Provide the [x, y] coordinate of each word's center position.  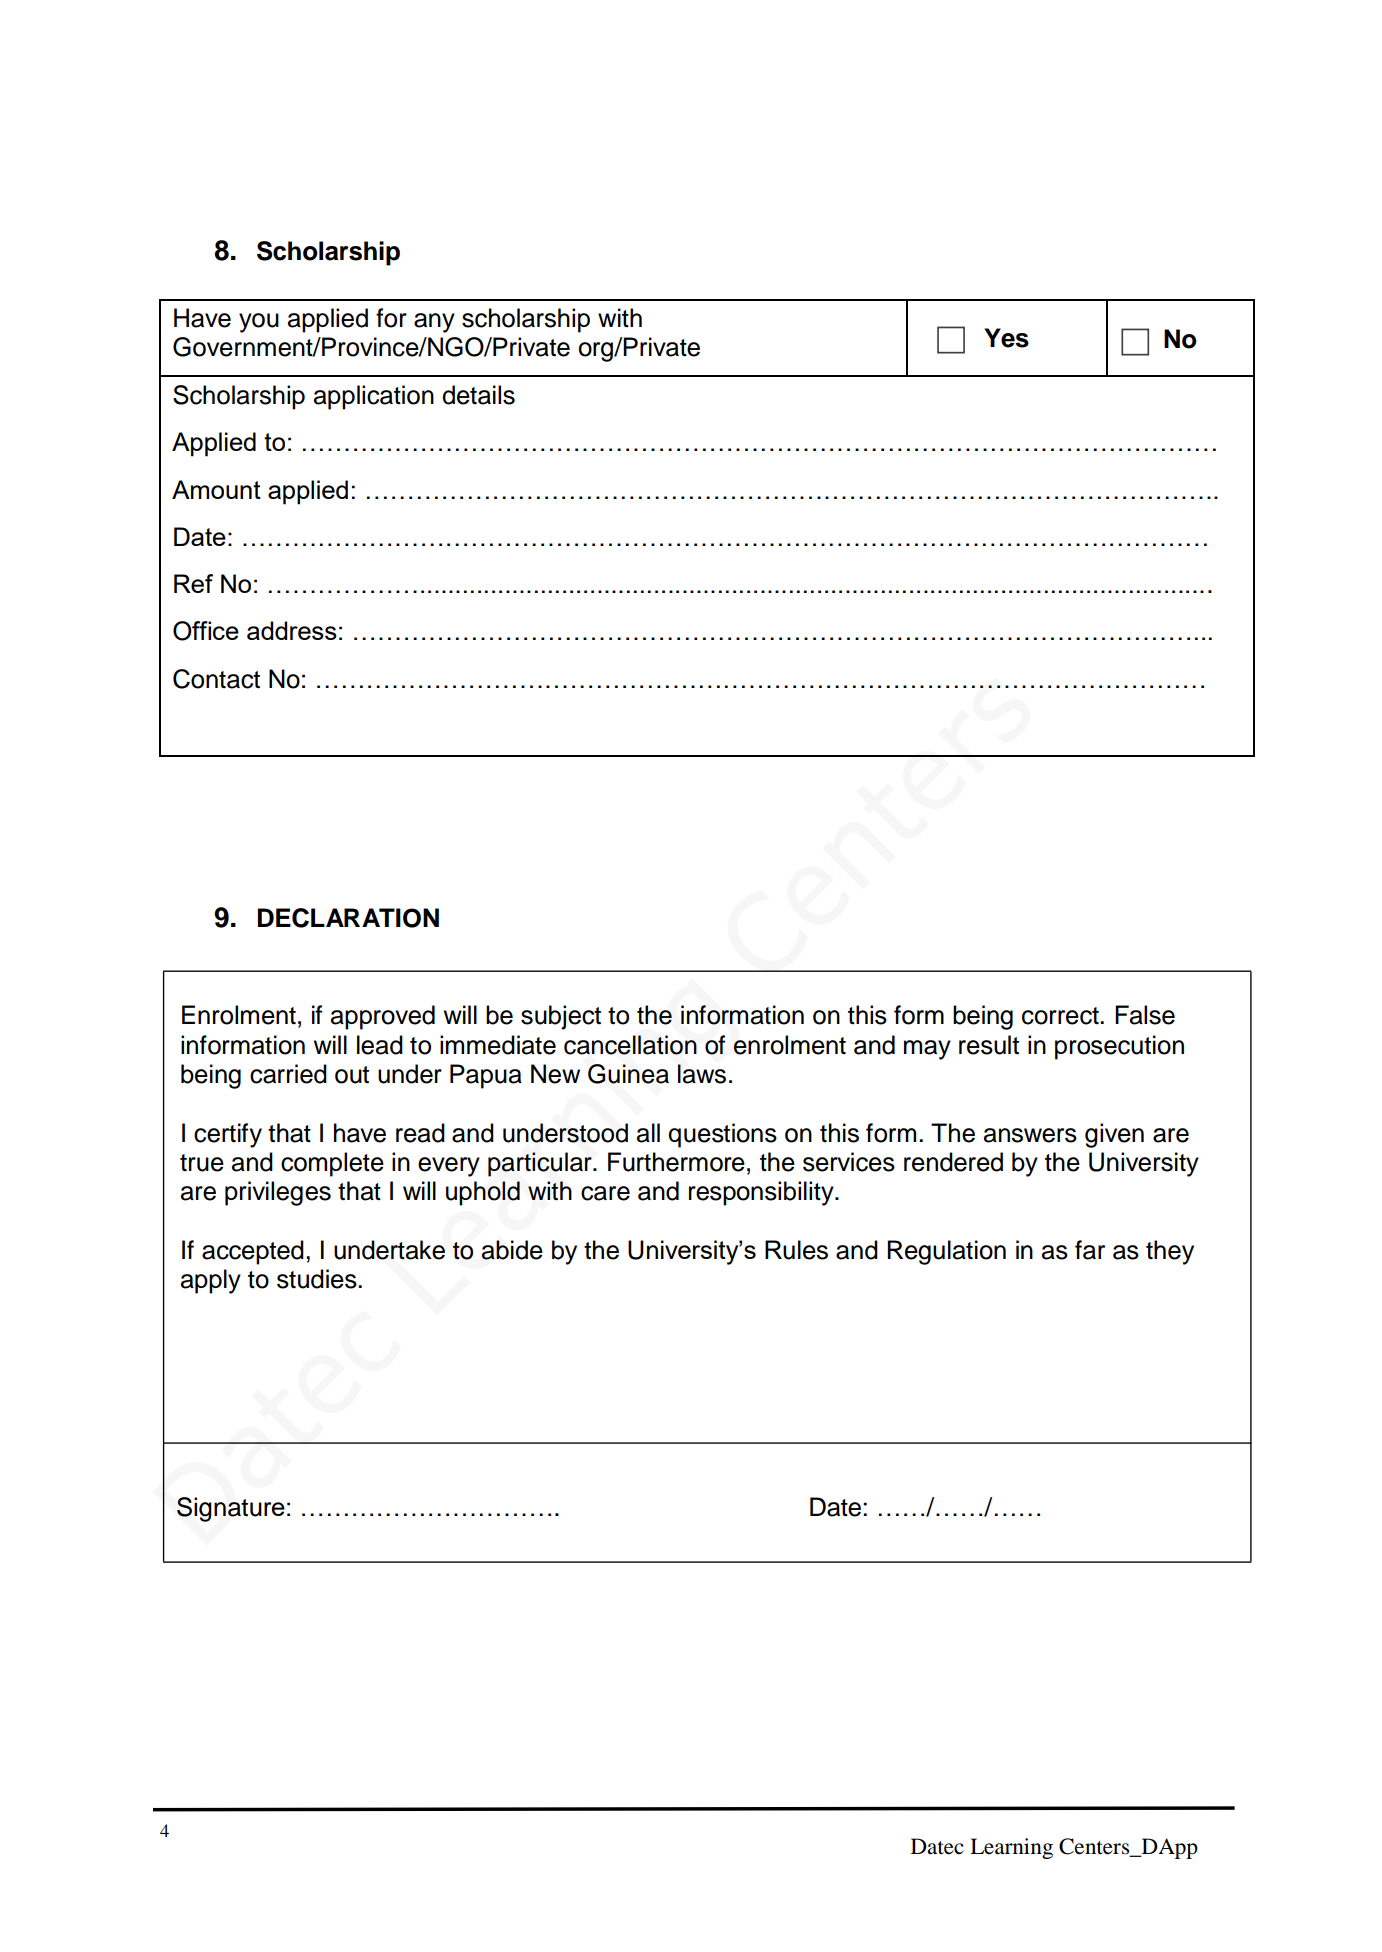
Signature [231, 1509]
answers [1030, 1135]
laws [702, 1074]
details [478, 395]
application [374, 397]
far [1090, 1250]
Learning [1011, 1848]
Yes [1006, 338]
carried [288, 1074]
